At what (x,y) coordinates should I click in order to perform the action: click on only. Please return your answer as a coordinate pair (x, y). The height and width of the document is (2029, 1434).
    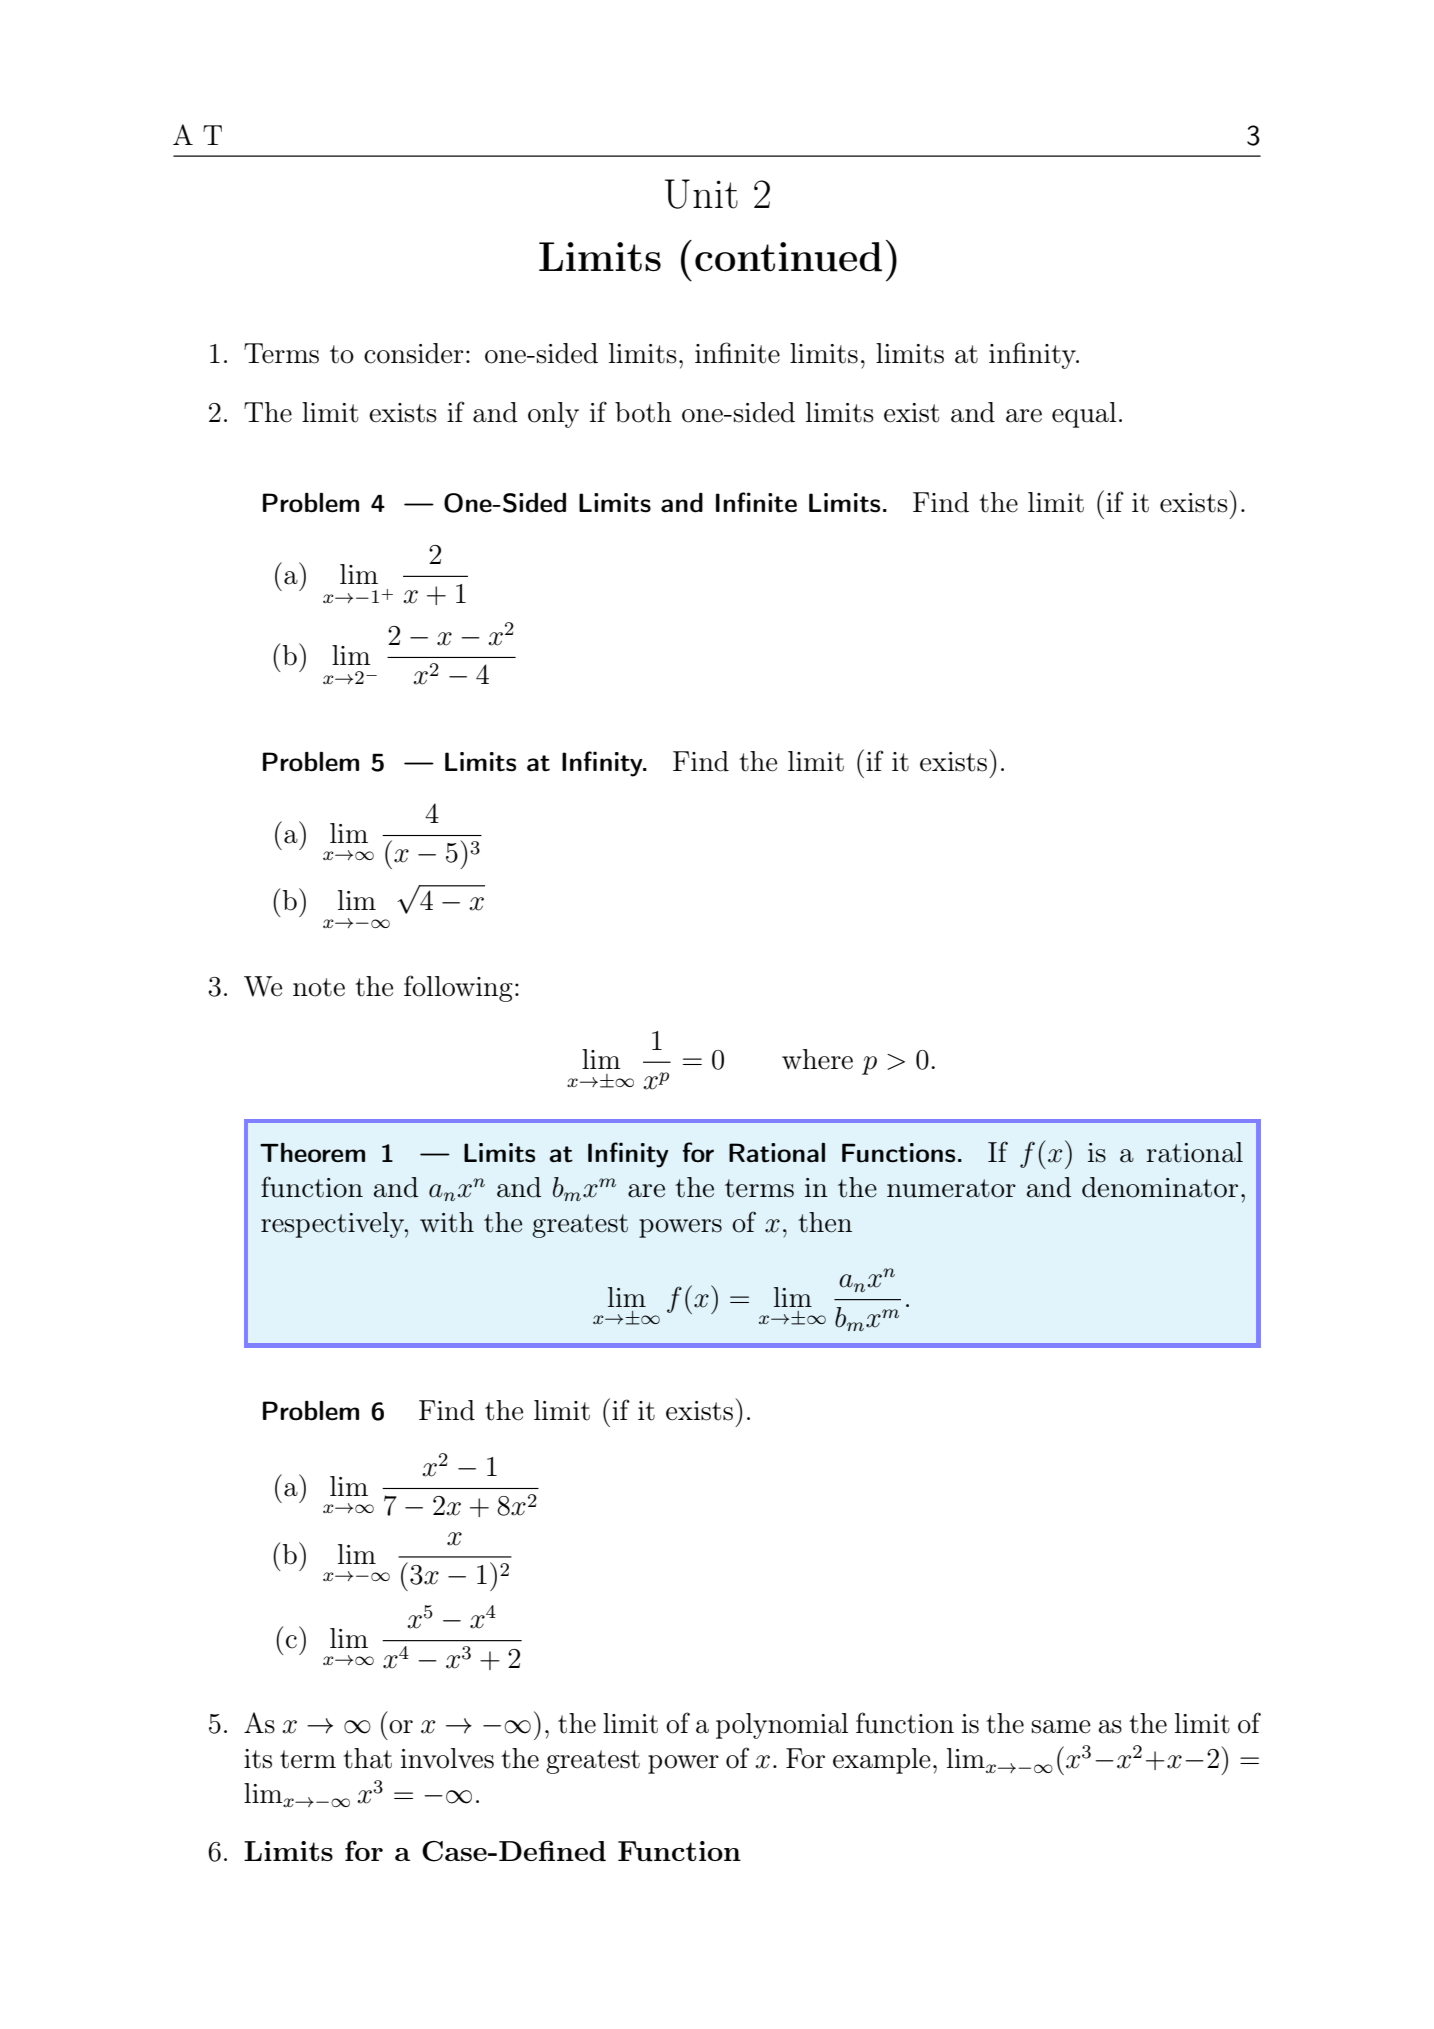
    Looking at the image, I should click on (553, 415).
